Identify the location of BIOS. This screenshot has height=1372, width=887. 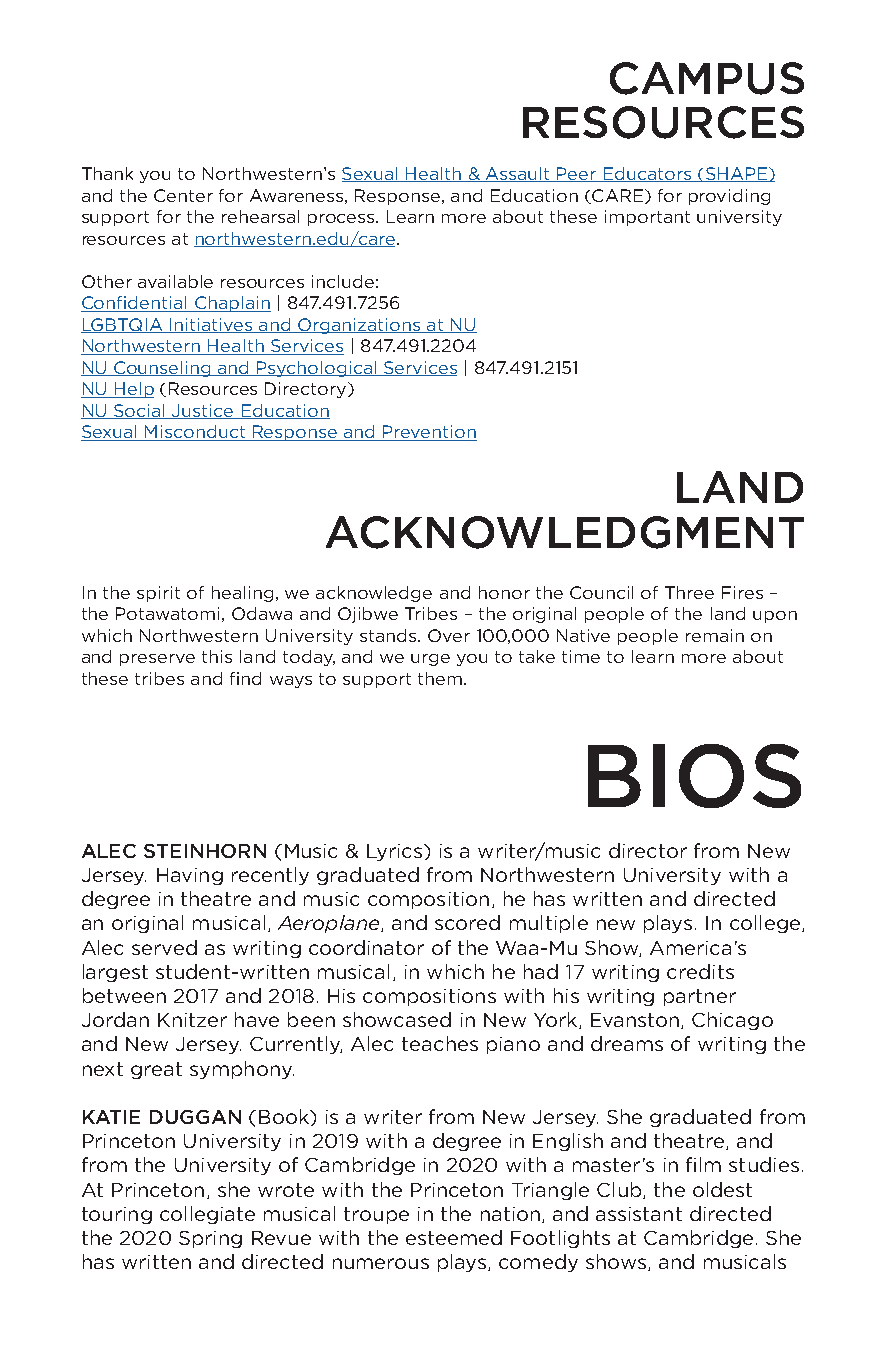
(694, 776).
